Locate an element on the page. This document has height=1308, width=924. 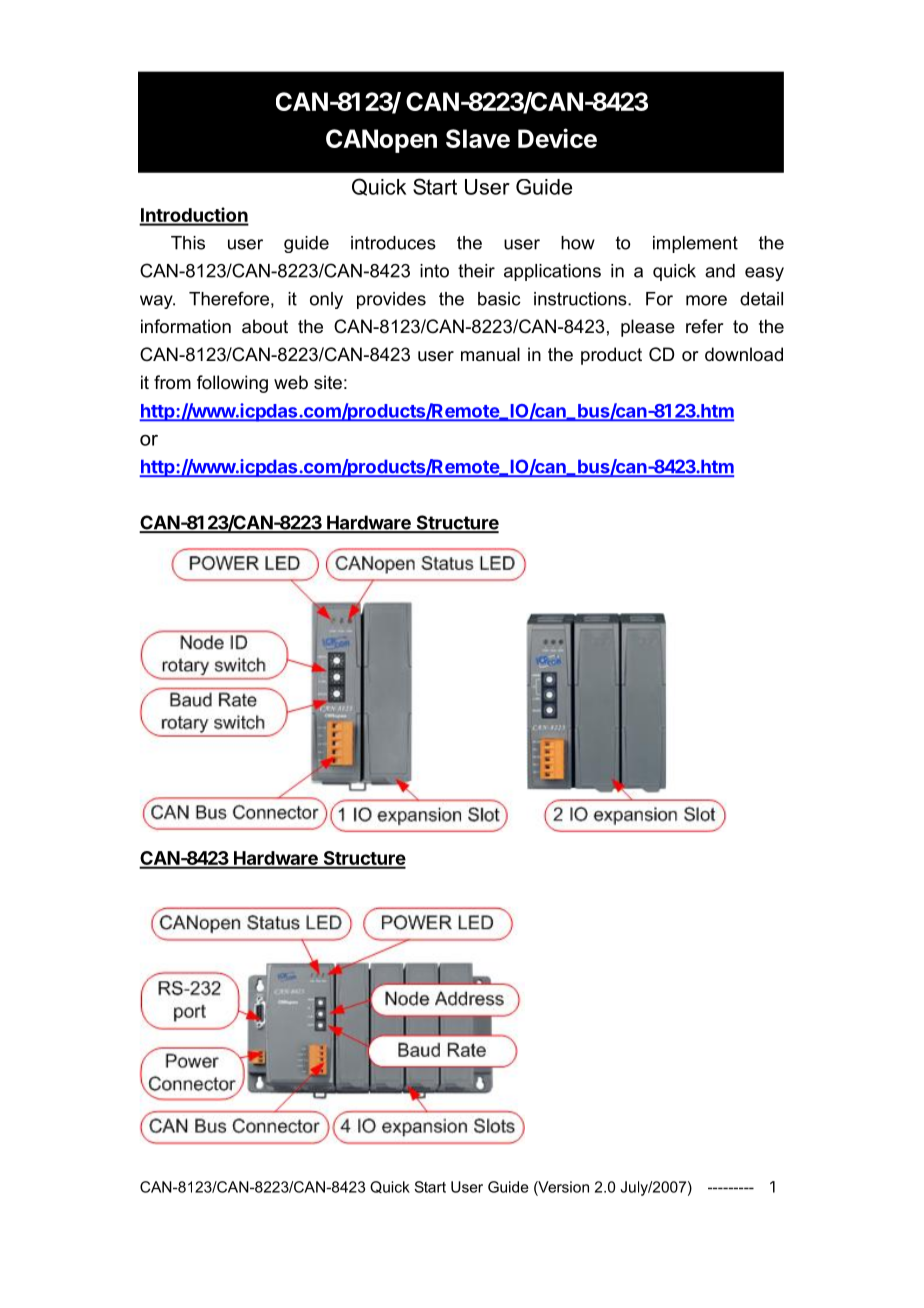
implement is located at coordinates (695, 244).
